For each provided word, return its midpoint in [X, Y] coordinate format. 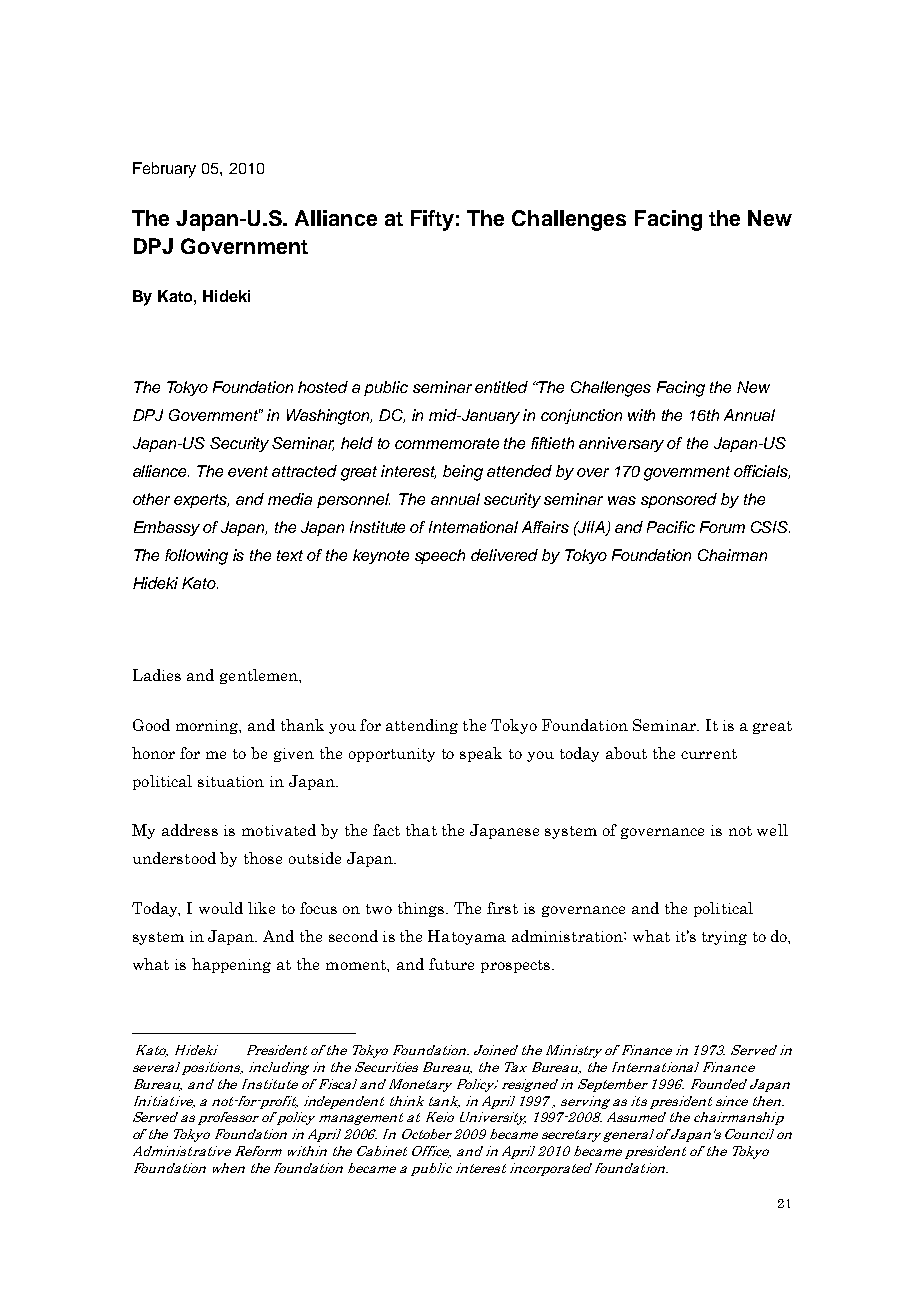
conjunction [581, 416]
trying [724, 938]
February [164, 170]
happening [231, 965]
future [451, 964]
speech [440, 556]
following [196, 557]
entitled [501, 387]
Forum [722, 527]
